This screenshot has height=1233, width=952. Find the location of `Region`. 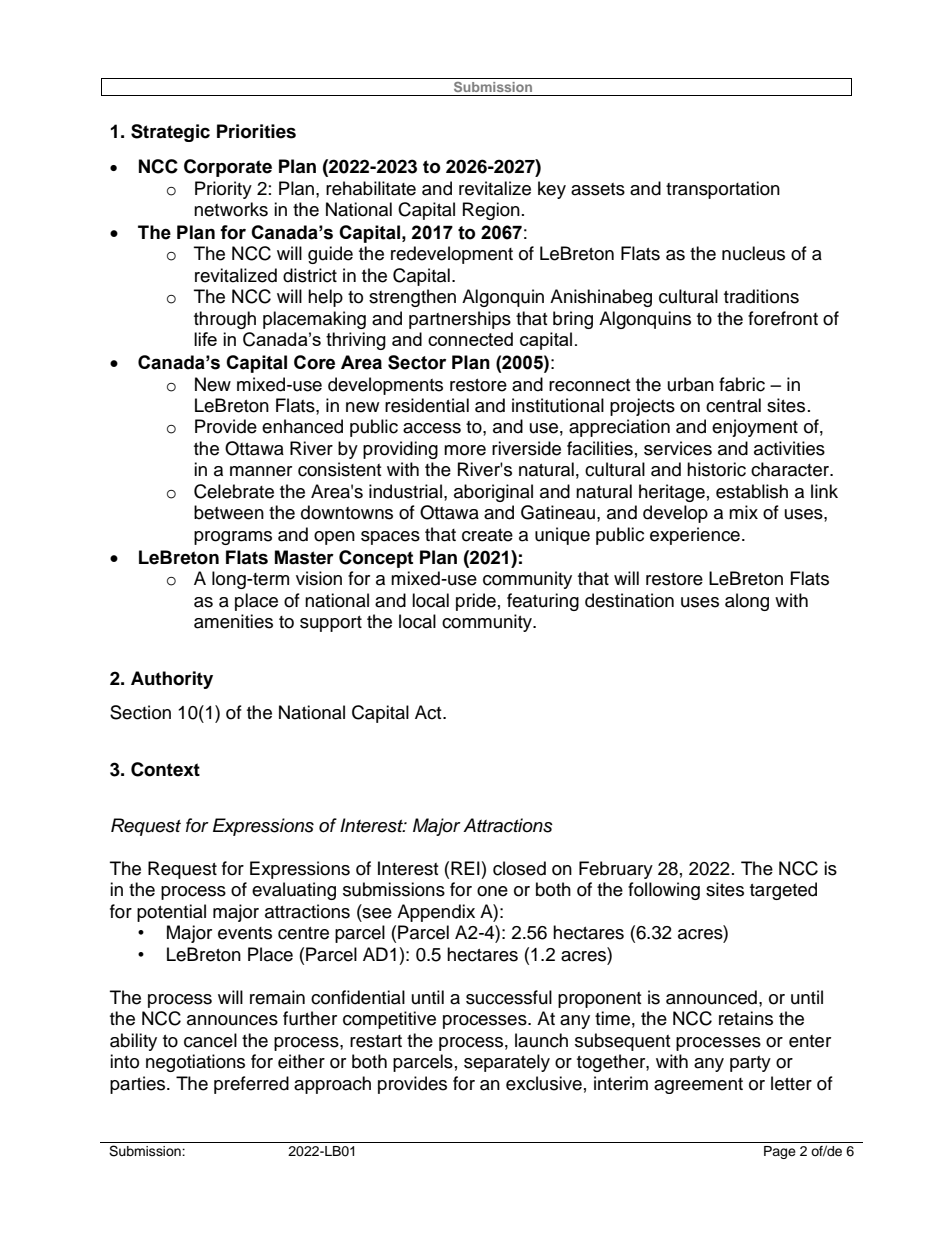

Region is located at coordinates (491, 211).
